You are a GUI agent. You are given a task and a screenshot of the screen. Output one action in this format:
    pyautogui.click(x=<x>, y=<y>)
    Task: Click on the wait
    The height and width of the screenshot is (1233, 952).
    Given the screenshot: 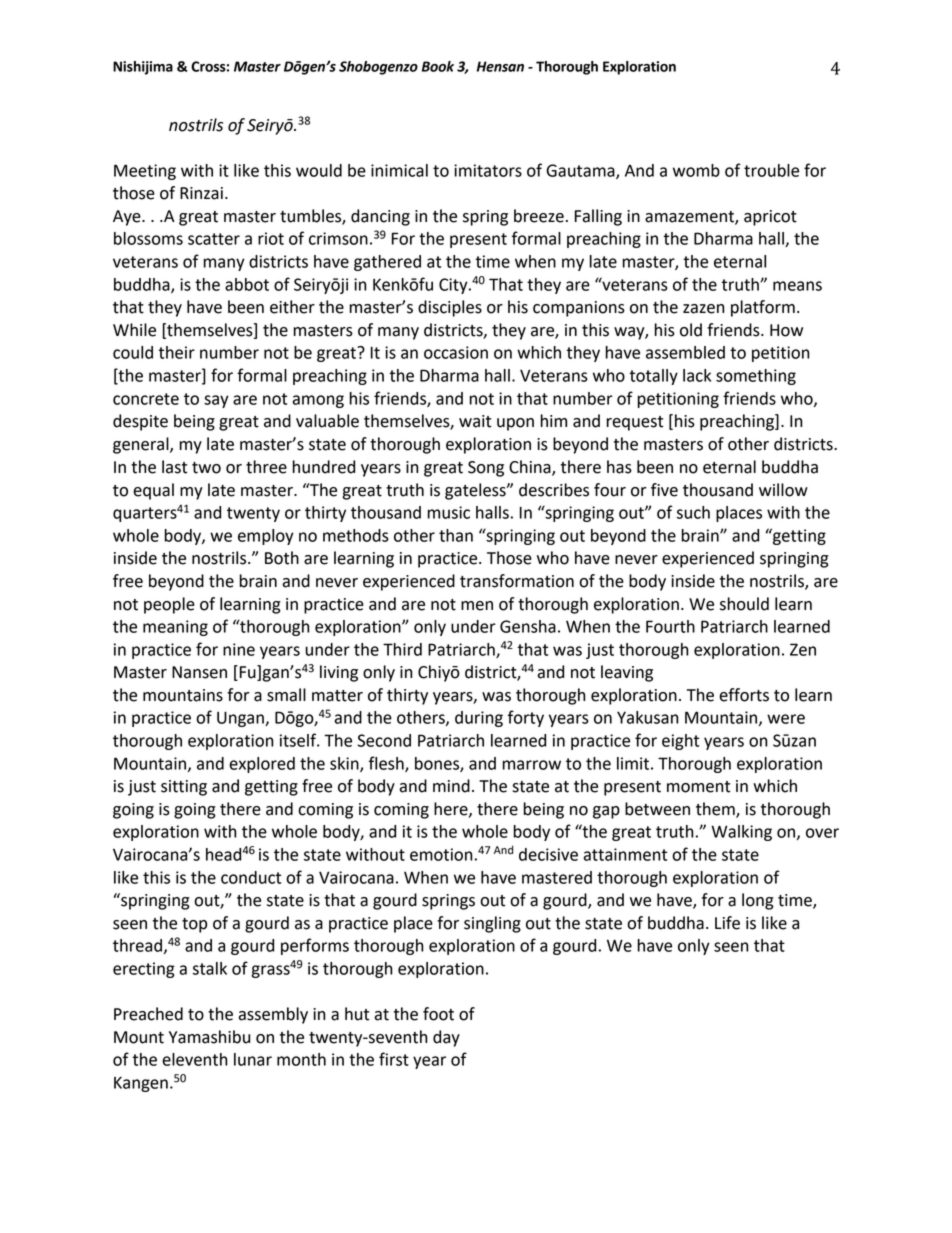 What is the action you would take?
    pyautogui.click(x=475, y=421)
